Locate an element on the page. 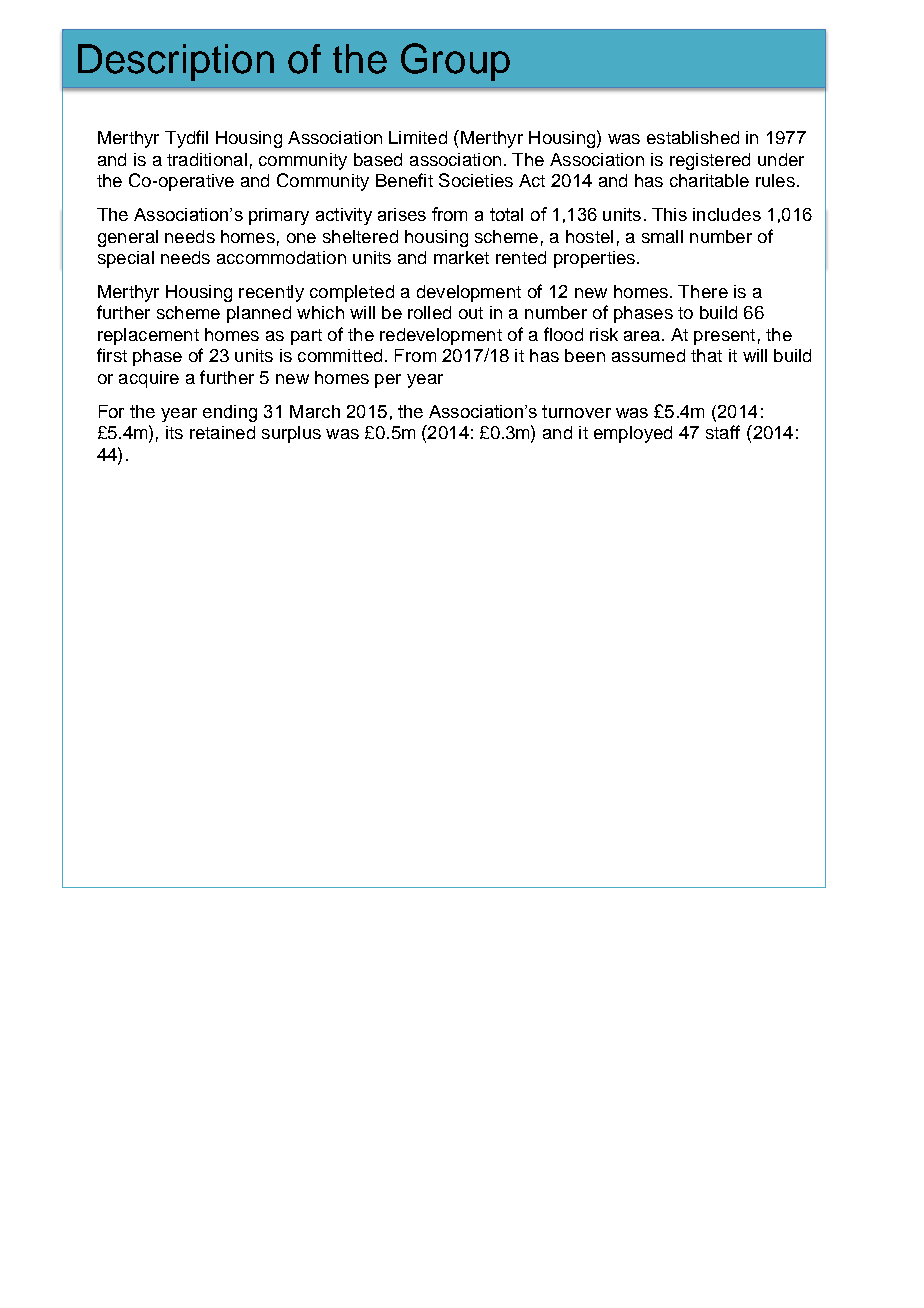 The height and width of the image is (1308, 924). retained is located at coordinates (222, 432).
